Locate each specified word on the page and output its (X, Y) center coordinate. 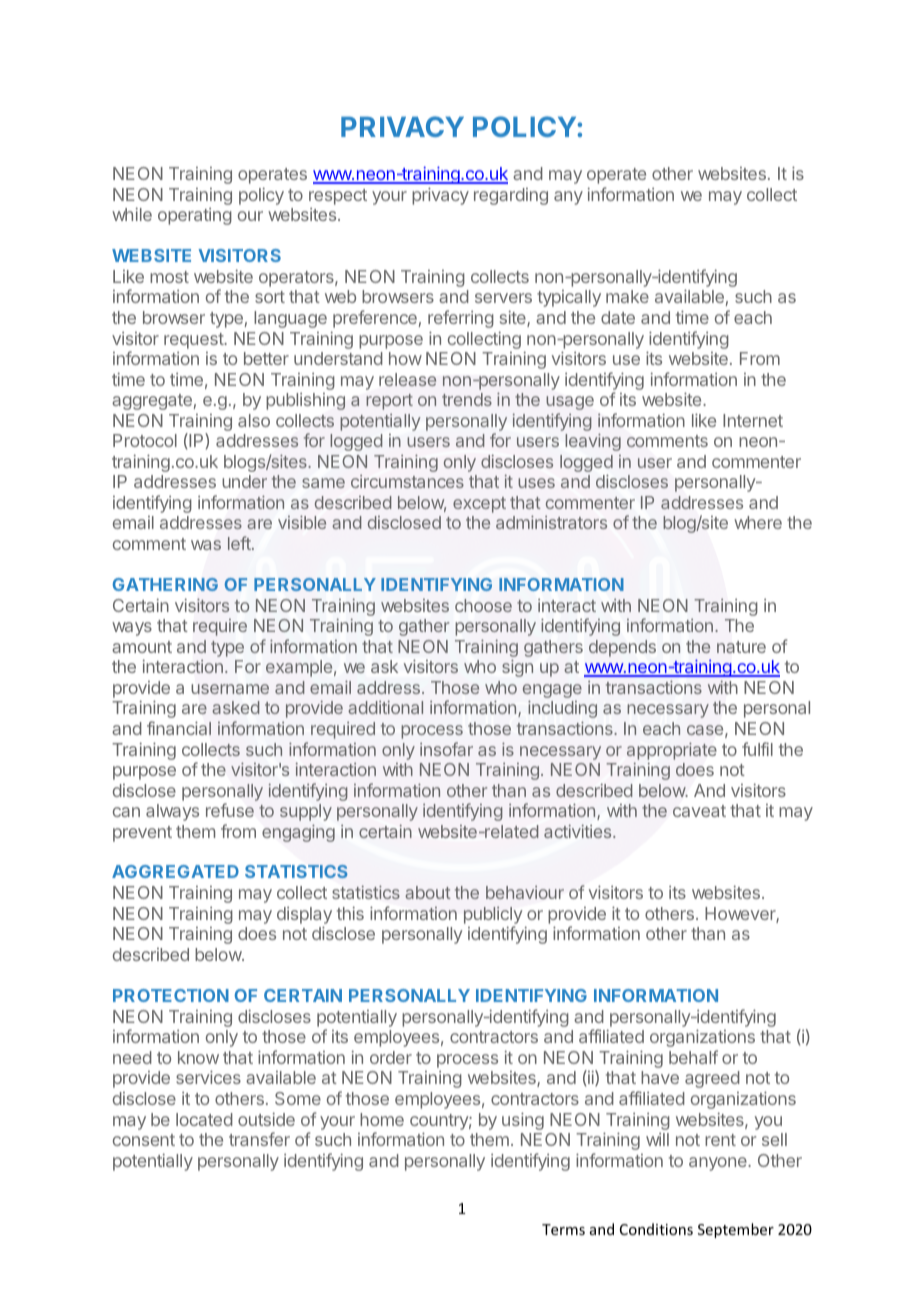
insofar (446, 749)
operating (195, 216)
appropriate (672, 751)
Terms (563, 1229)
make (627, 296)
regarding (511, 196)
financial (179, 728)
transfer (259, 1139)
